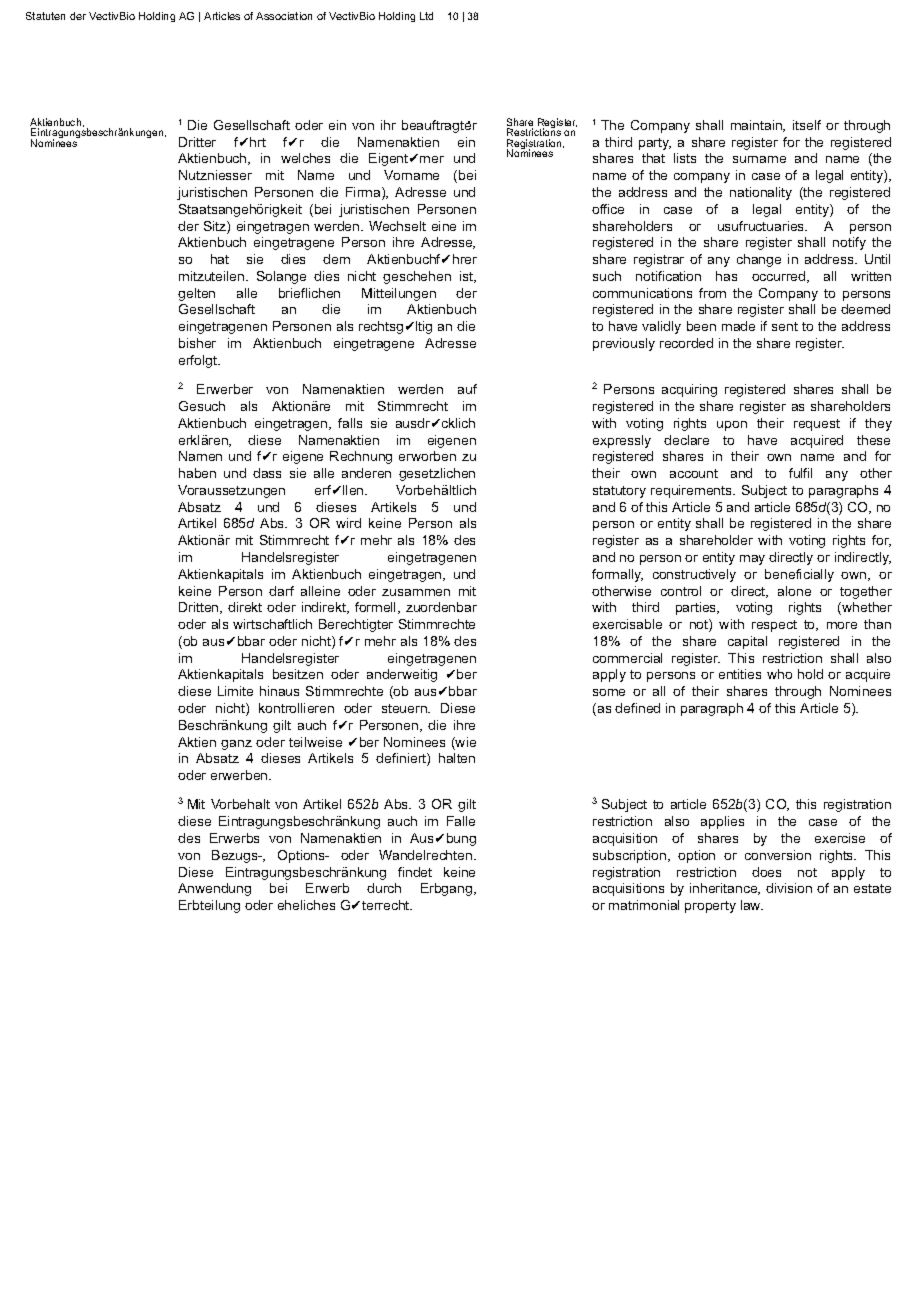 The image size is (924, 1308). I want to click on subscription, so click(631, 856).
